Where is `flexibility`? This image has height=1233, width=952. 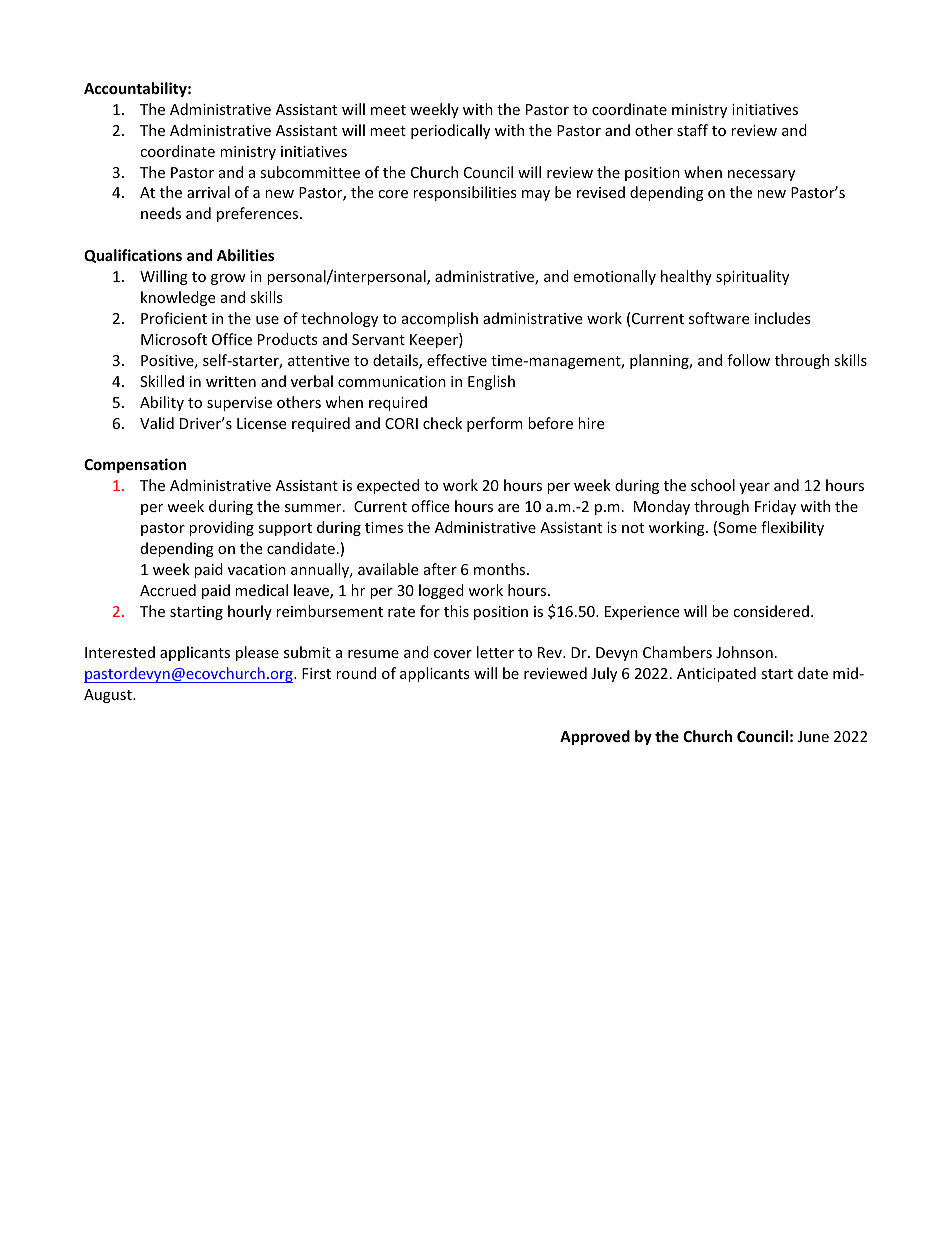
flexibility is located at coordinates (792, 528).
